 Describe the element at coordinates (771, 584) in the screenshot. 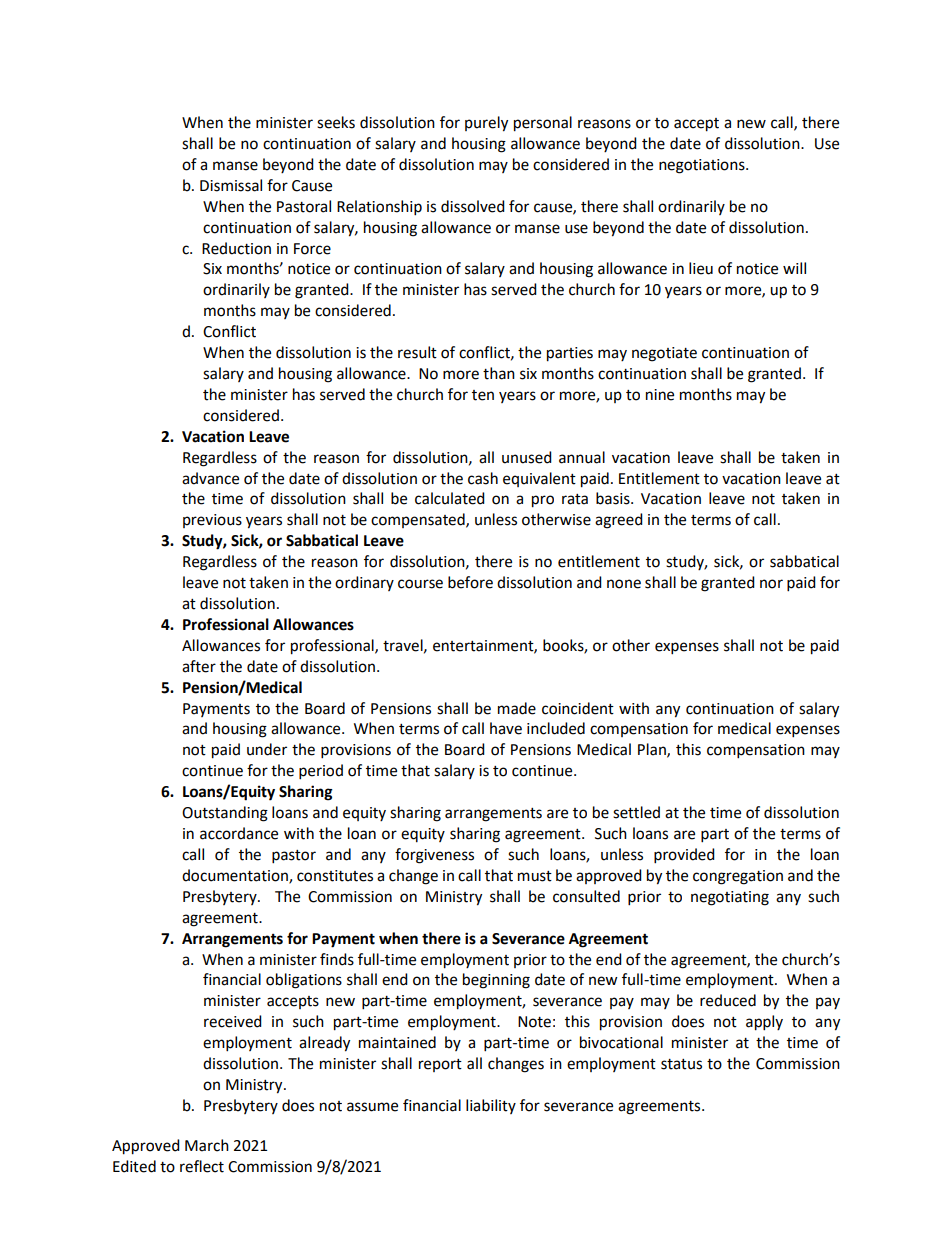

I see `nor` at that location.
